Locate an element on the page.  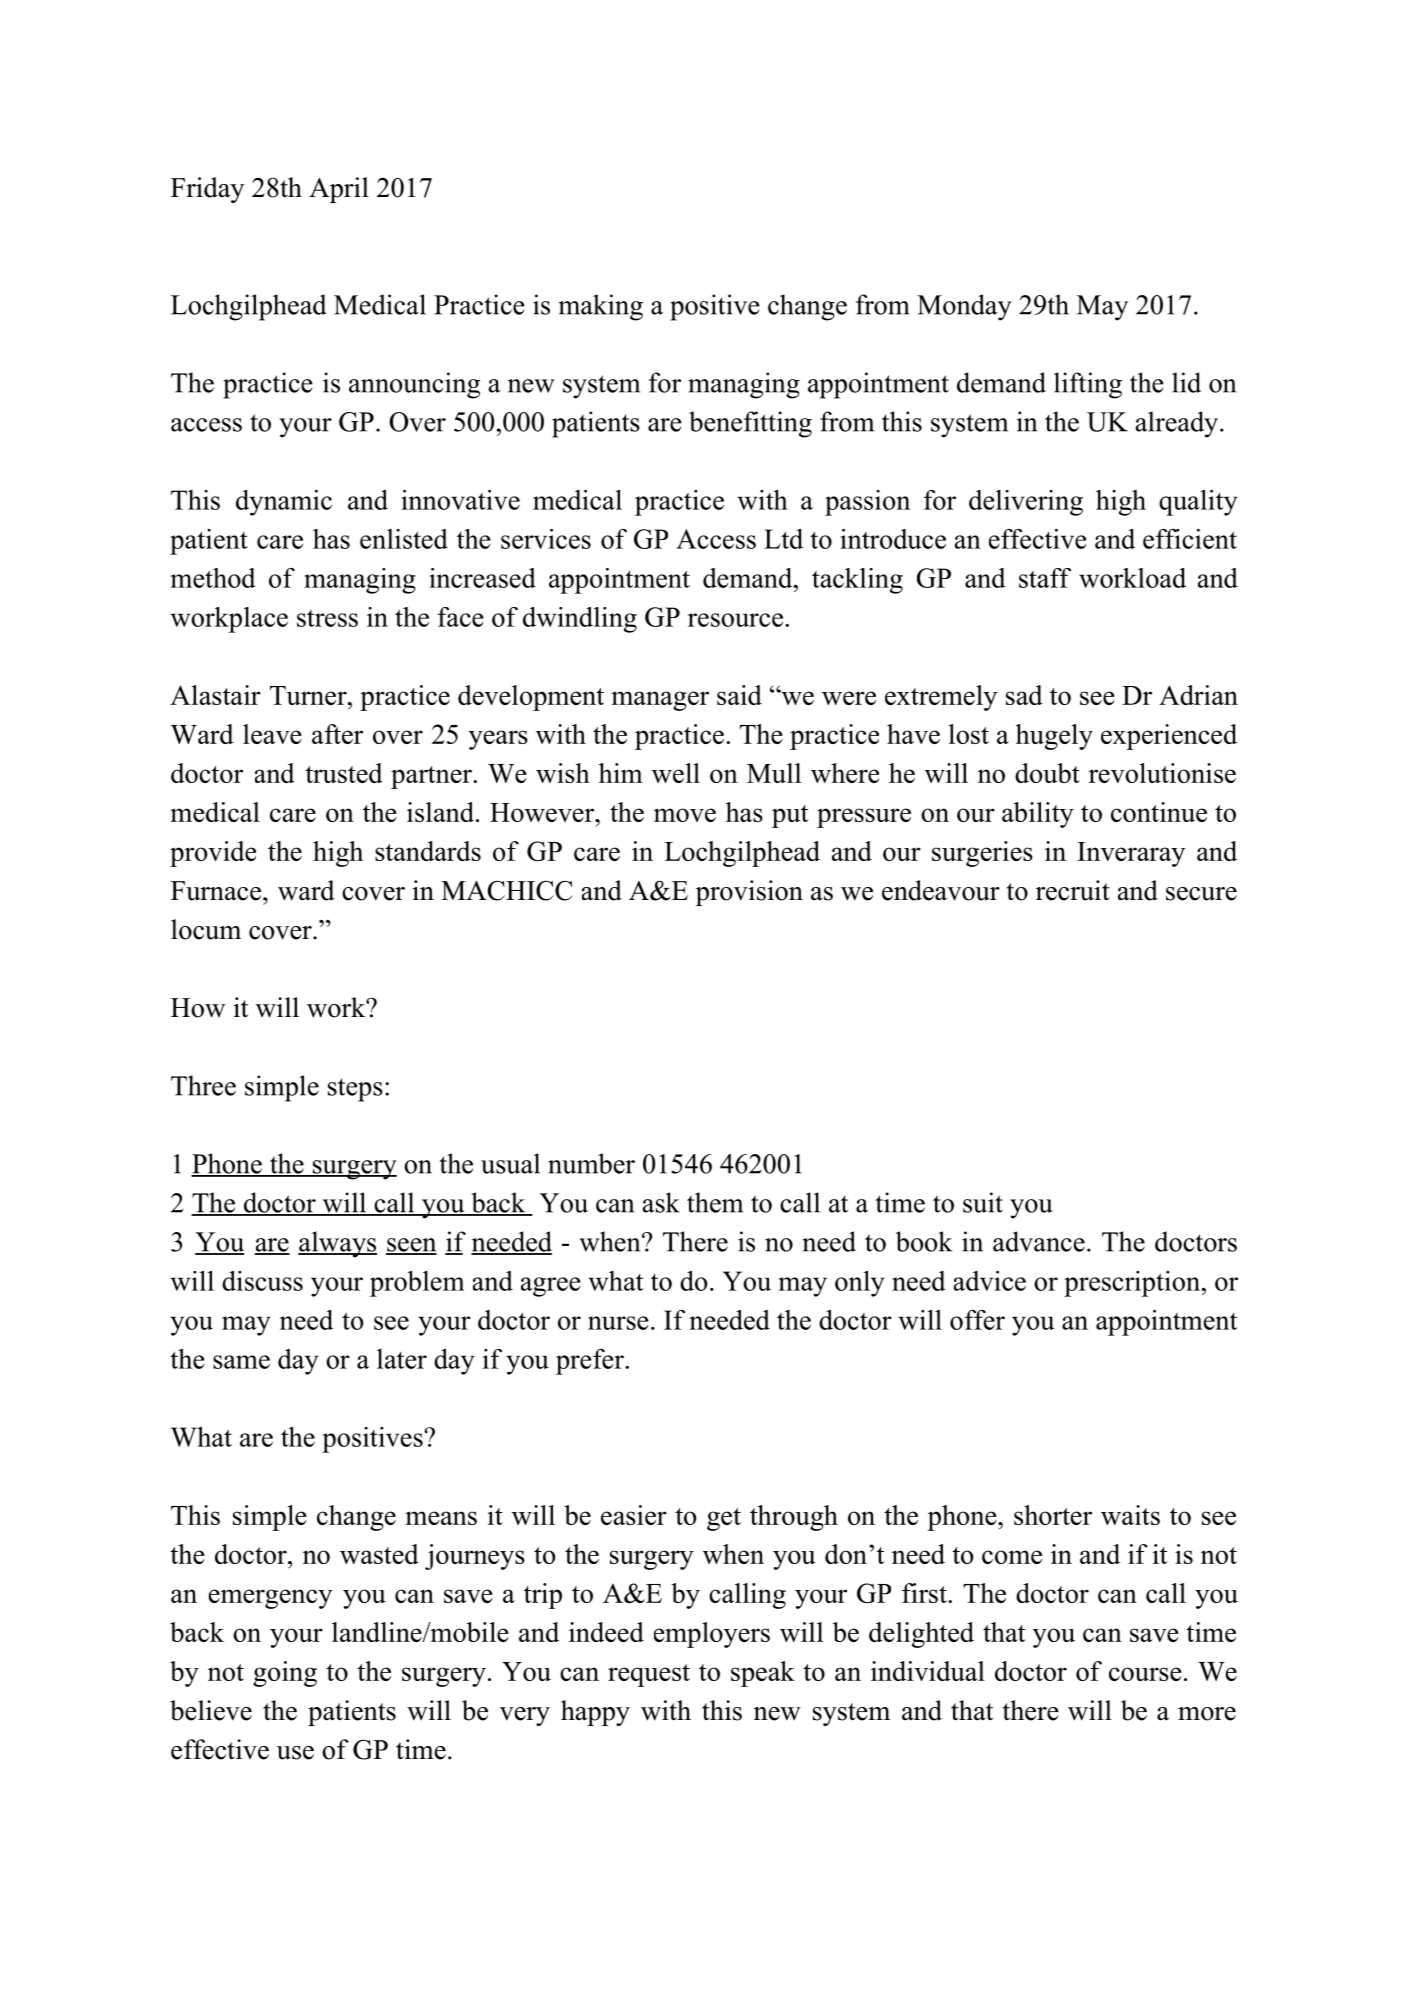
recruit is located at coordinates (1073, 890).
